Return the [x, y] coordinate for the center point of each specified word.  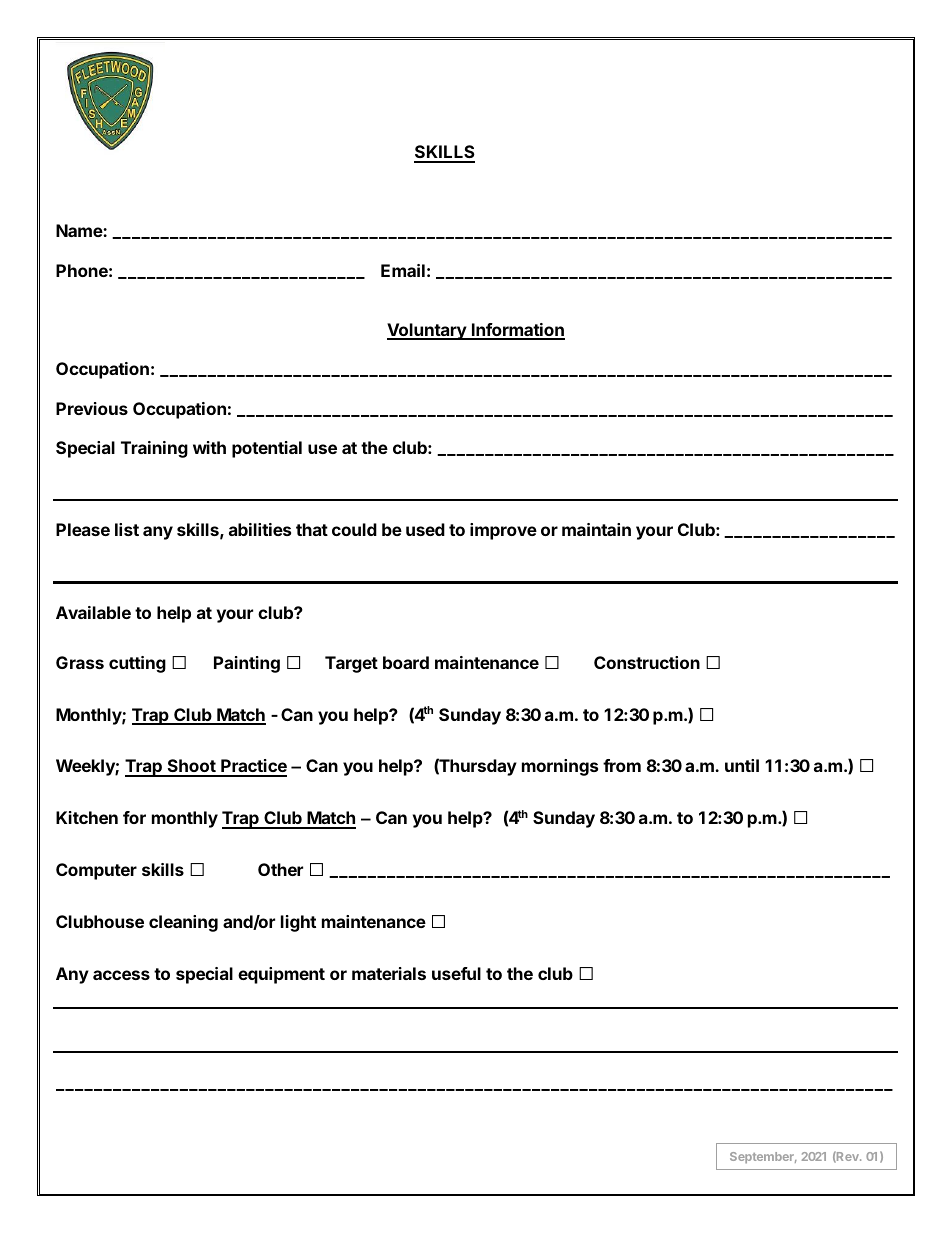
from [622, 765]
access [121, 975]
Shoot [191, 767]
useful [456, 973]
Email [403, 270]
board [406, 662]
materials [389, 973]
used [425, 529]
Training [154, 449]
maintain [596, 529]
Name [80, 230]
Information [517, 331]
